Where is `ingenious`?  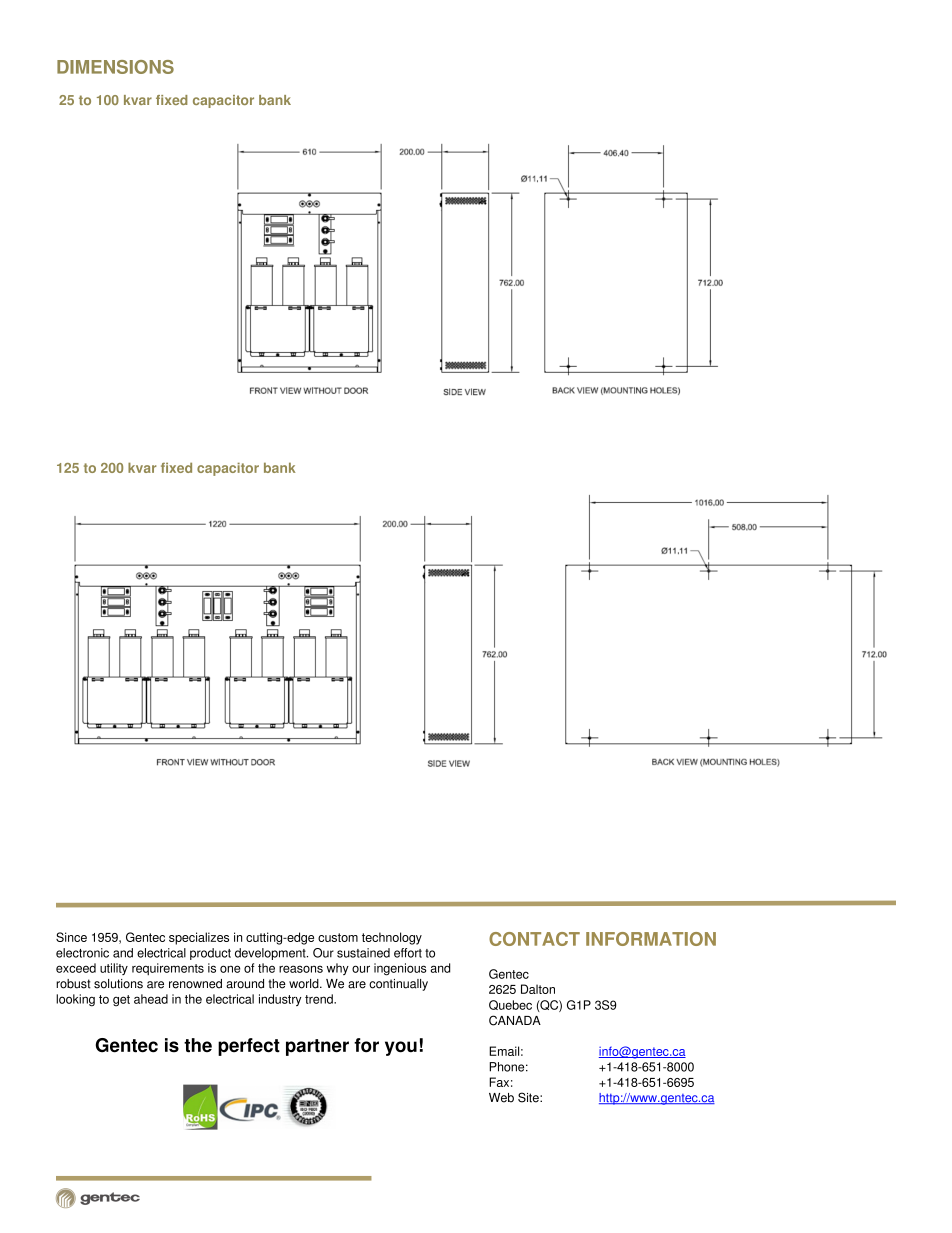
ingenious is located at coordinates (400, 969).
